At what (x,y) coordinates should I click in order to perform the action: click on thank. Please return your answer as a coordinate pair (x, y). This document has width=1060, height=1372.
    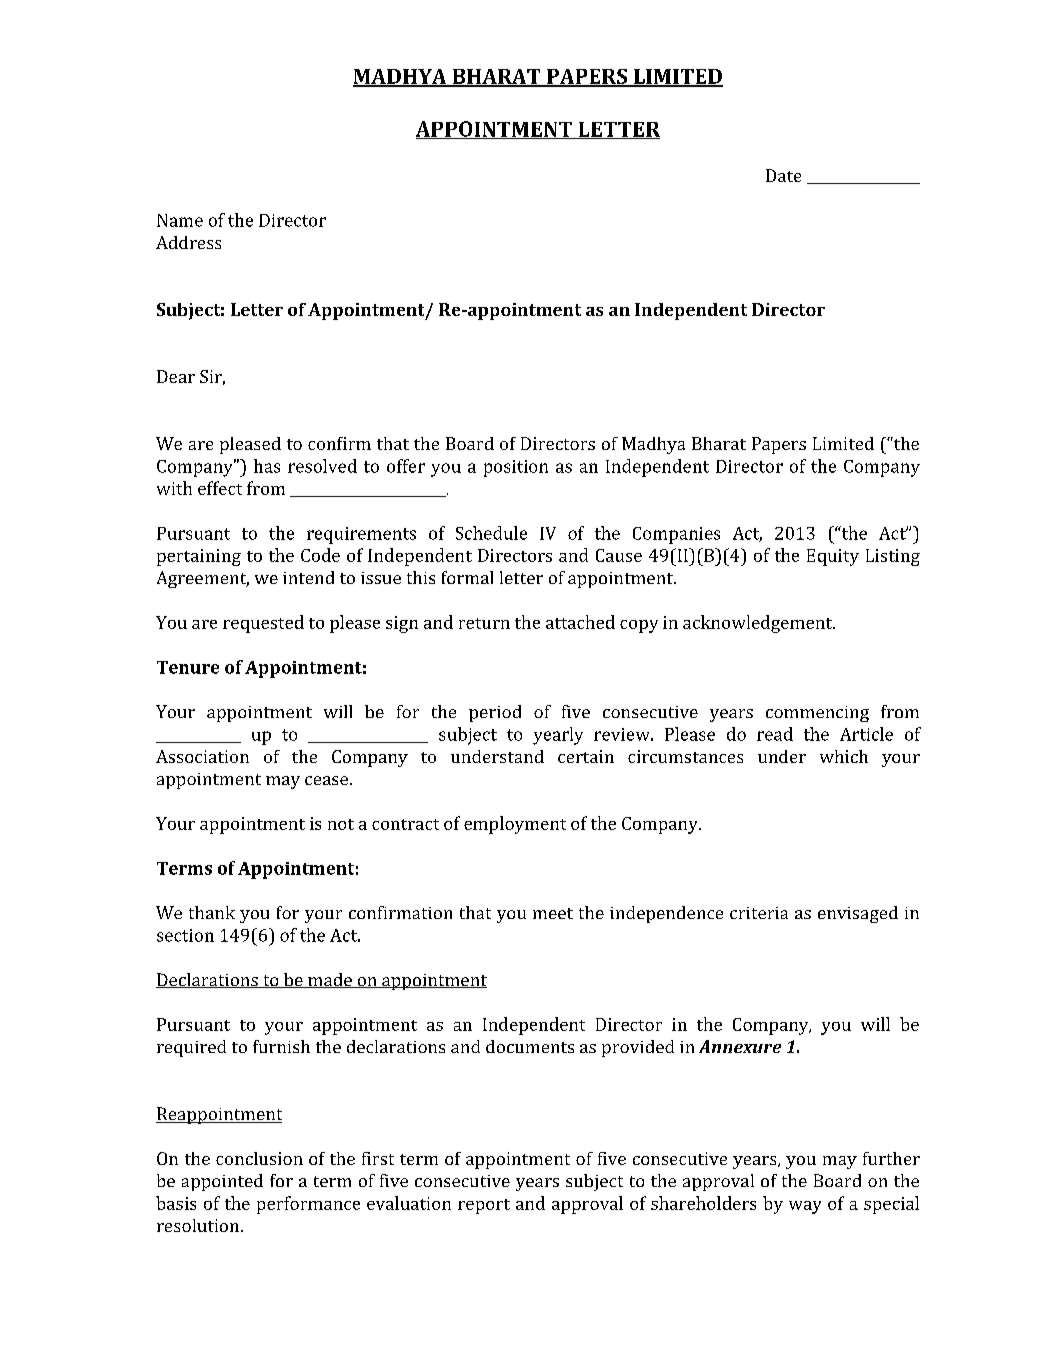
    Looking at the image, I should click on (212, 912).
